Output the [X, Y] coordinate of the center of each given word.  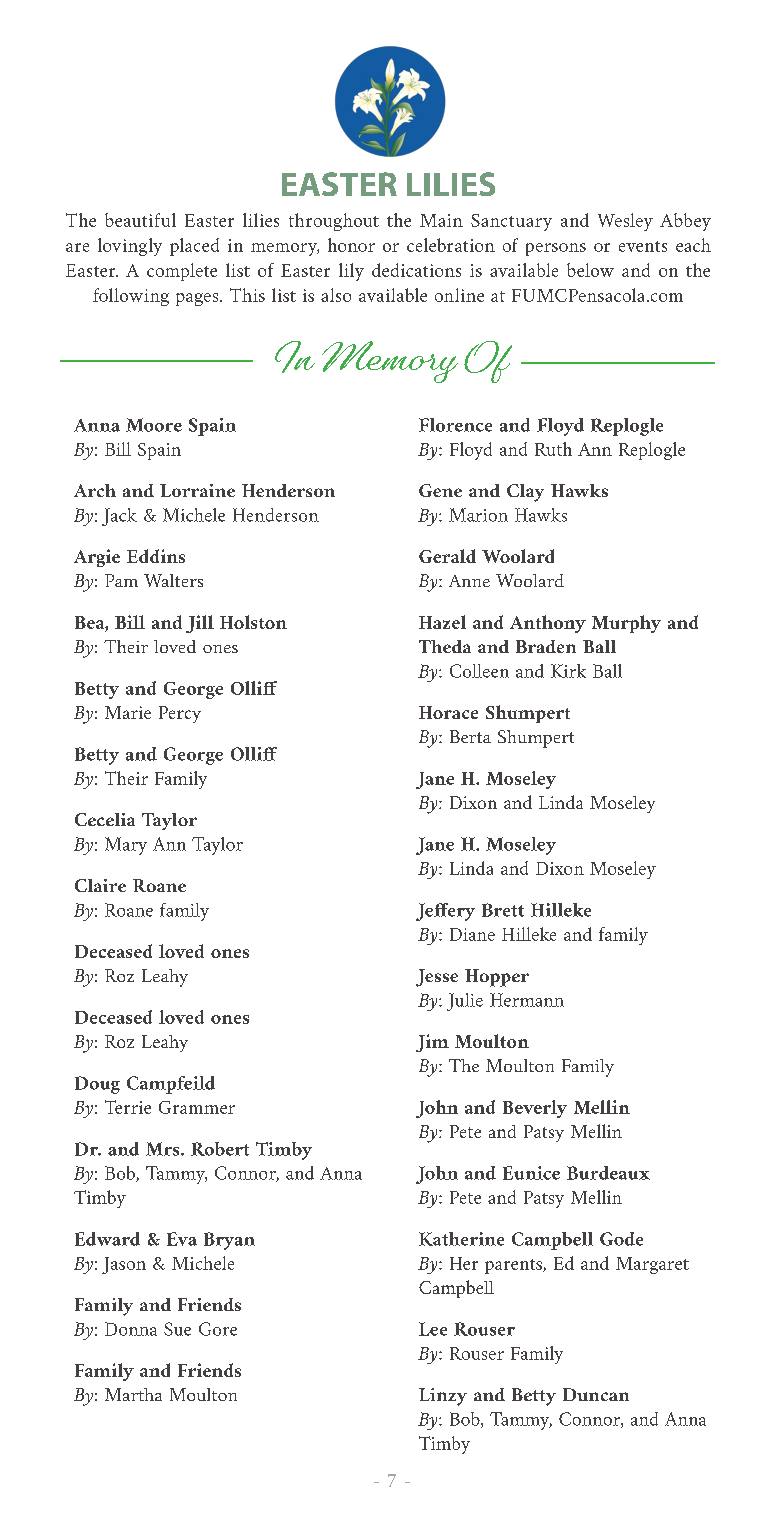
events [643, 246]
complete [182, 272]
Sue [177, 1329]
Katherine [461, 1239]
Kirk [568, 671]
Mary [126, 846]
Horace [448, 712]
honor [351, 245]
